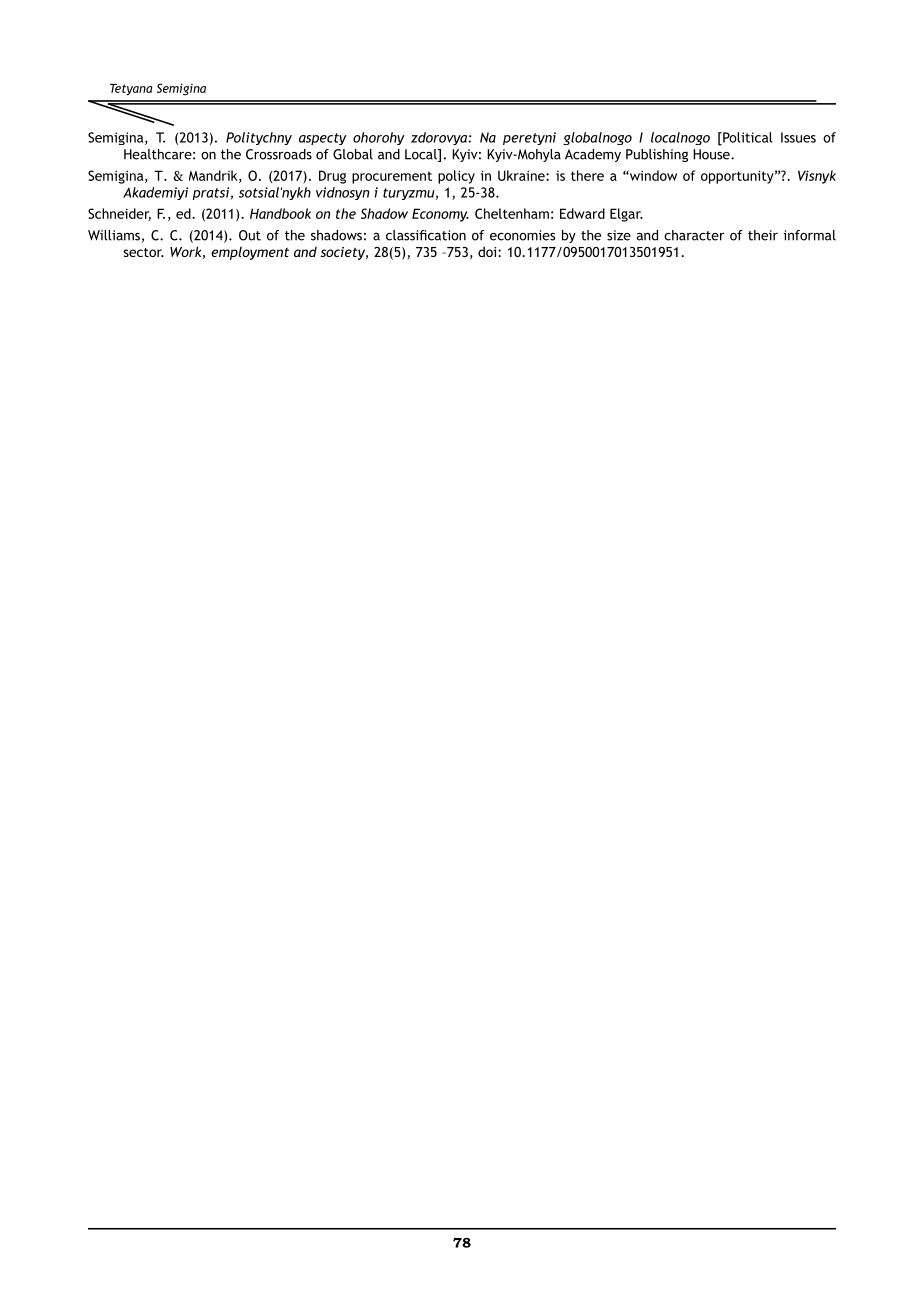 This screenshot has width=924, height=1308. Describe the element at coordinates (593, 155) in the screenshot. I see `Academy` at that location.
